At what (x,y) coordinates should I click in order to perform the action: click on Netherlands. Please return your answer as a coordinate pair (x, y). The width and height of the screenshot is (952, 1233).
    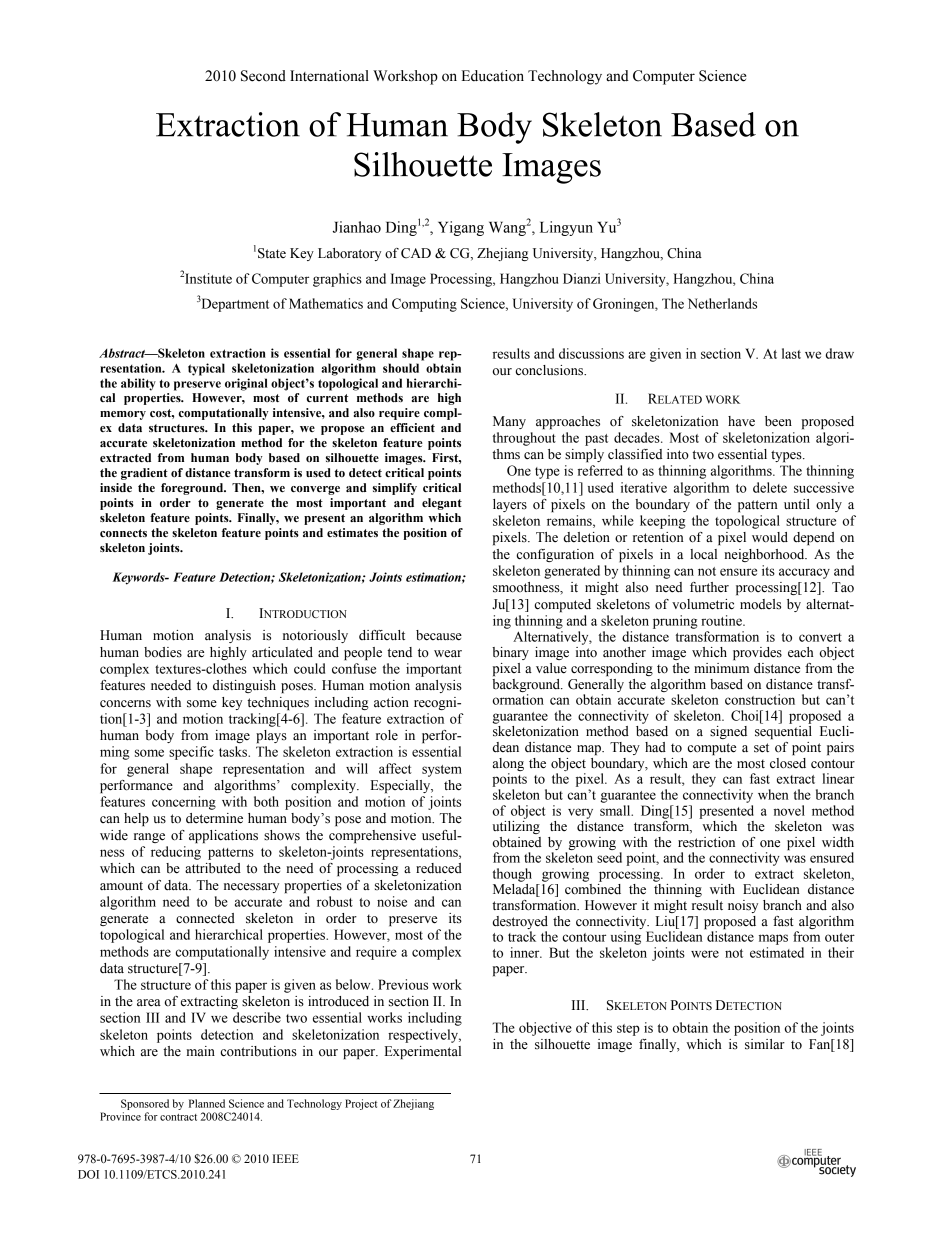
    Looking at the image, I should click on (722, 303).
